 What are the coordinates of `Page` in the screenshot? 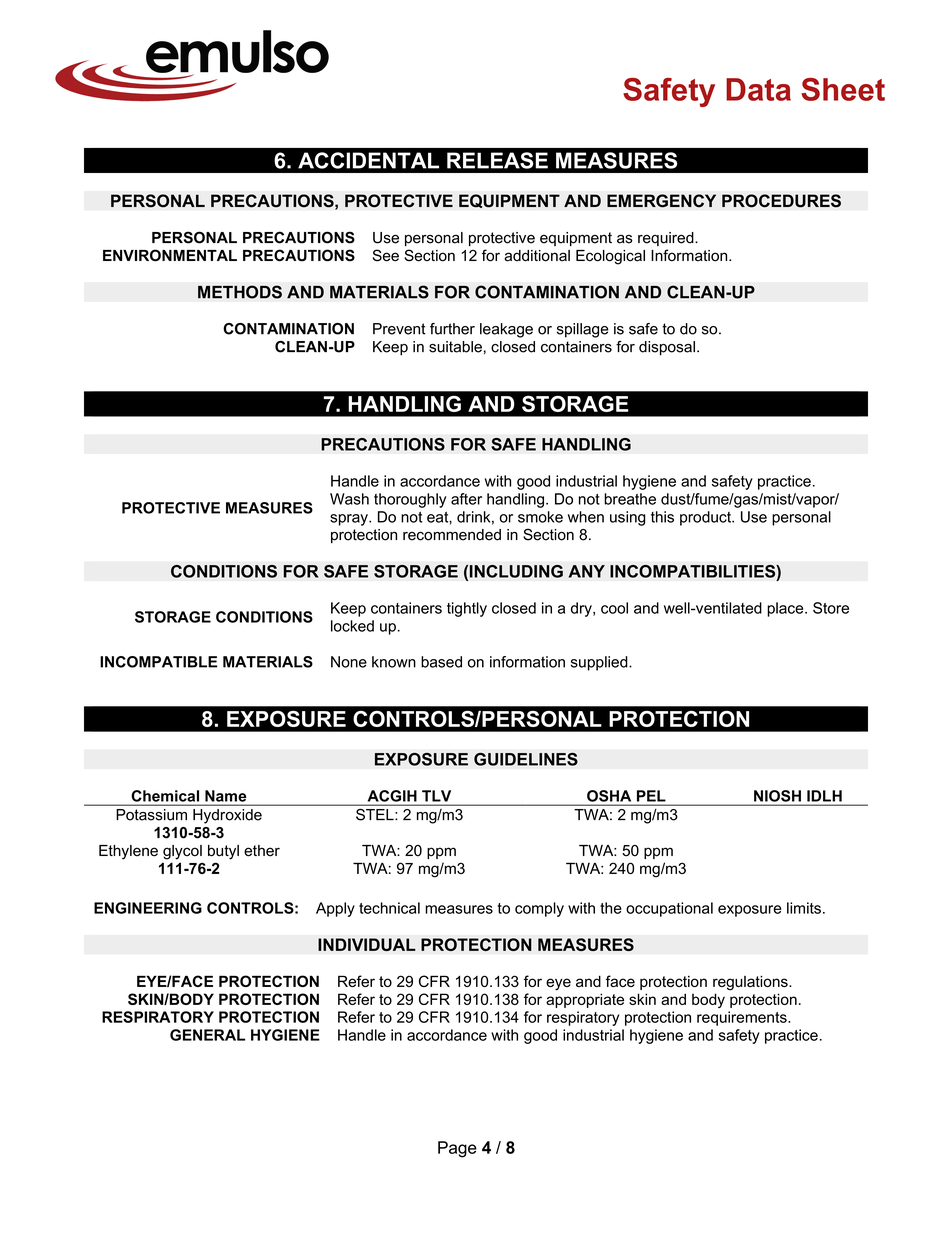 It's located at (457, 1149).
